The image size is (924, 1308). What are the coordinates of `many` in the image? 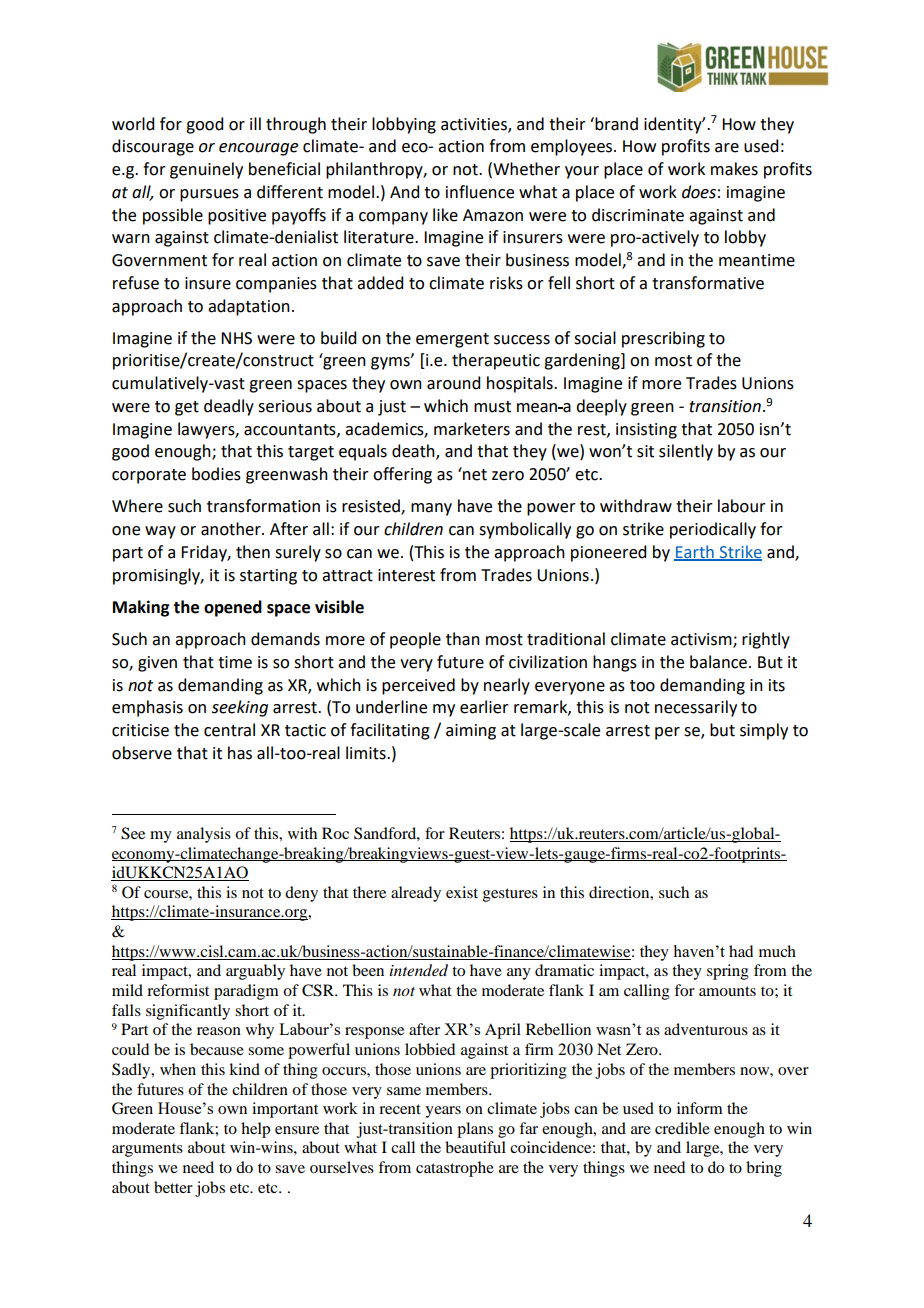 It's located at (431, 509).
